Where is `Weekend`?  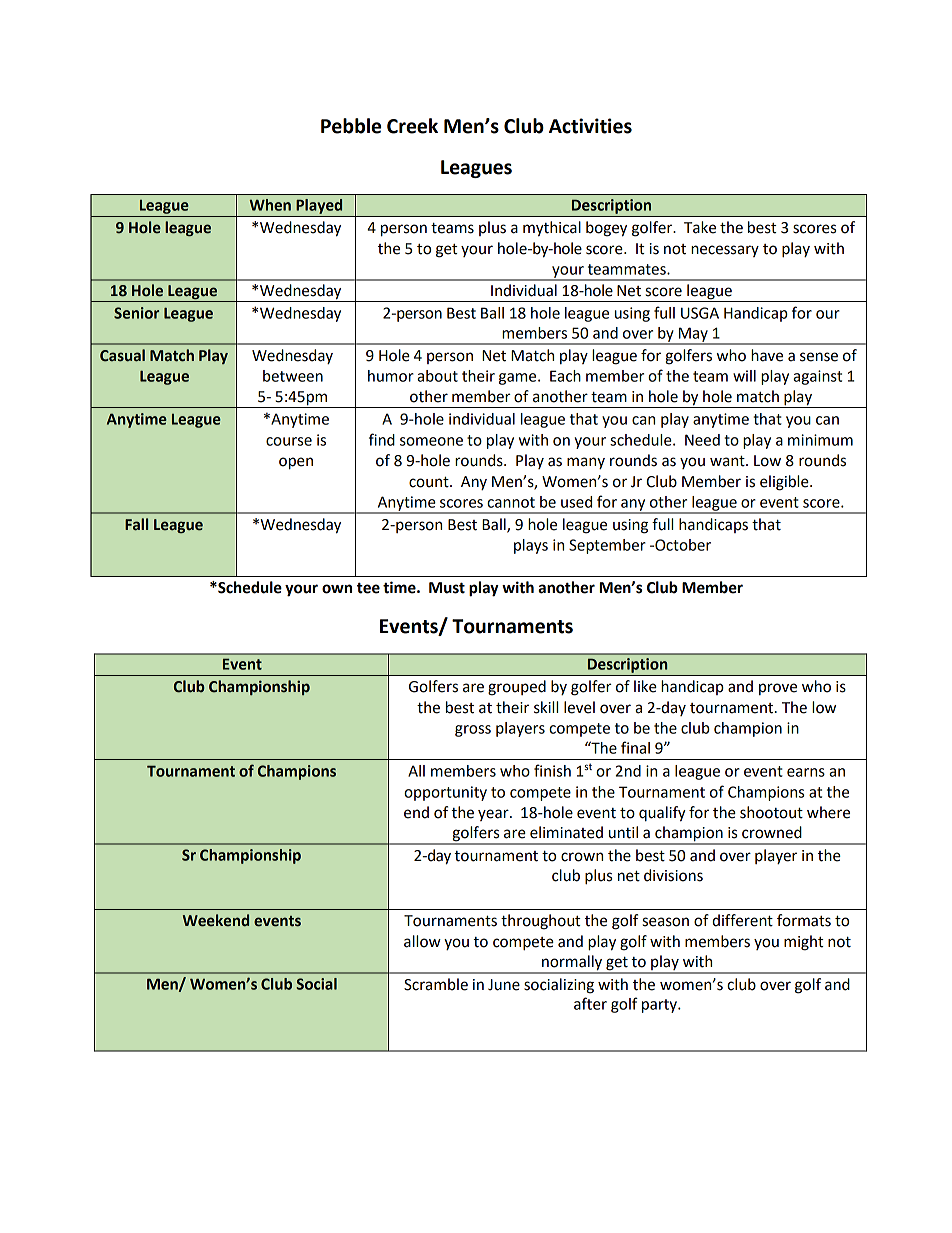
Weekend is located at coordinates (216, 920).
